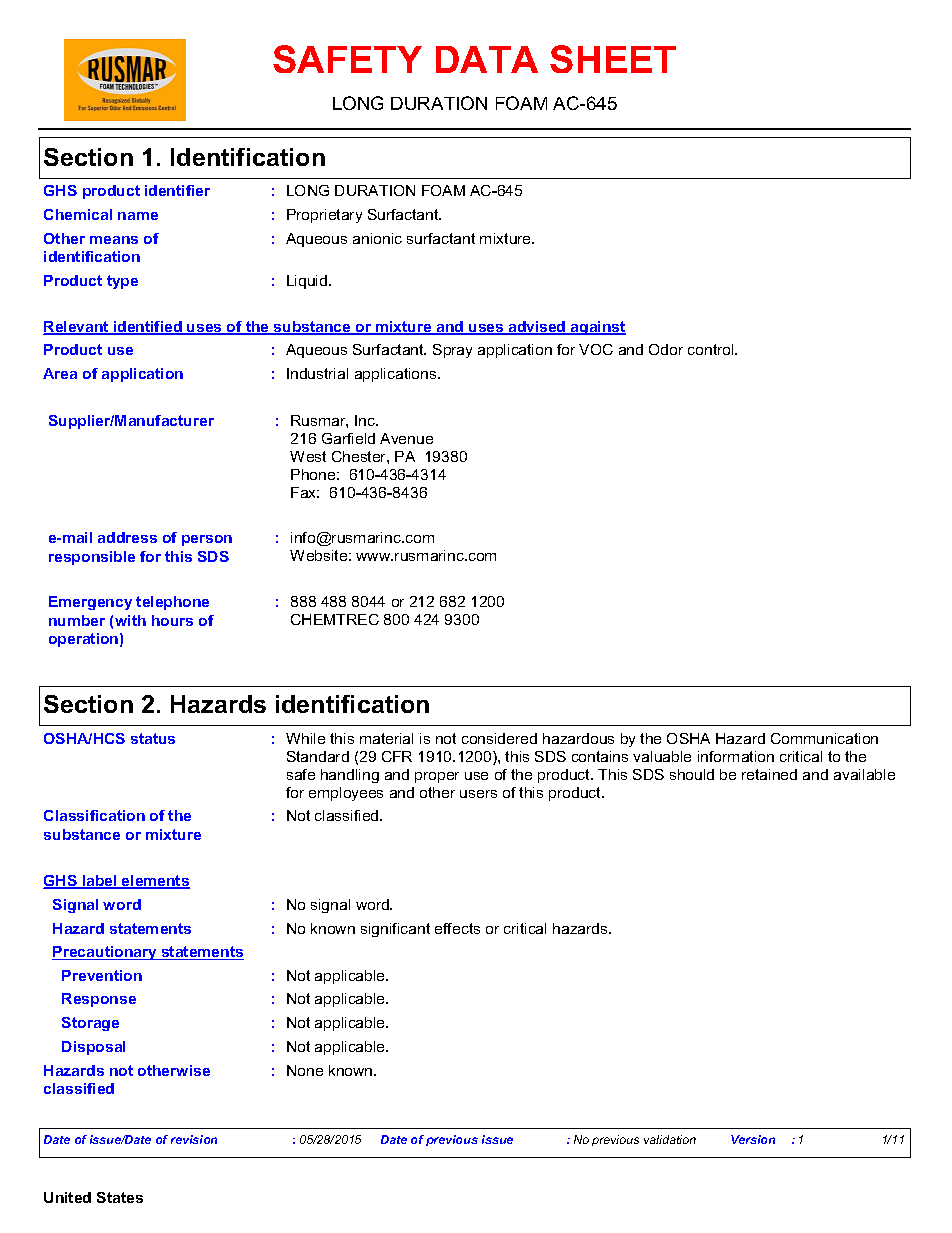 Image resolution: width=952 pixels, height=1233 pixels. I want to click on considered, so click(499, 738).
